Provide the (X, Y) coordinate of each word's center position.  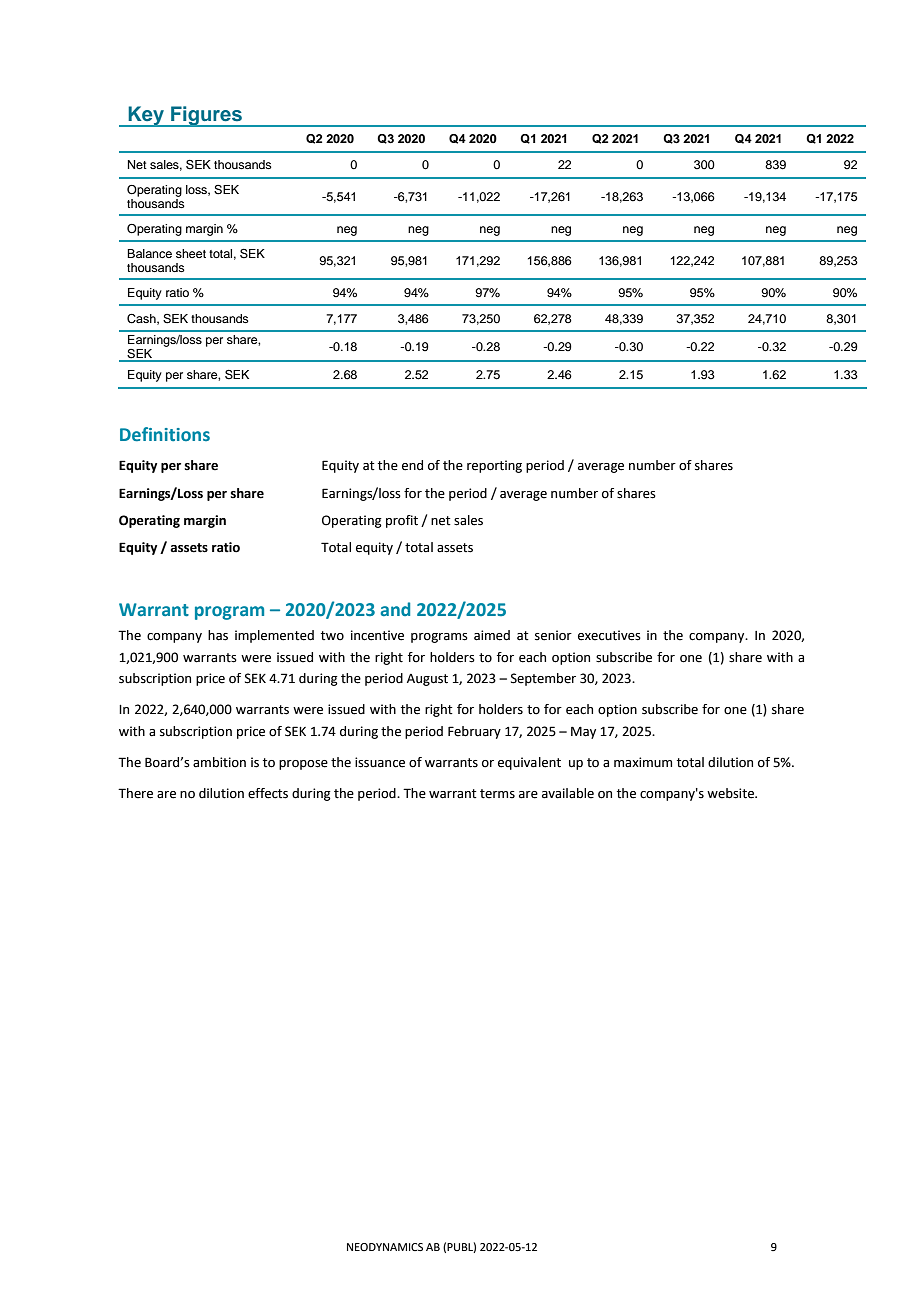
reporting (494, 466)
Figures (206, 116)
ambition (219, 762)
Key (146, 116)
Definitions (165, 434)
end (412, 465)
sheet (191, 253)
